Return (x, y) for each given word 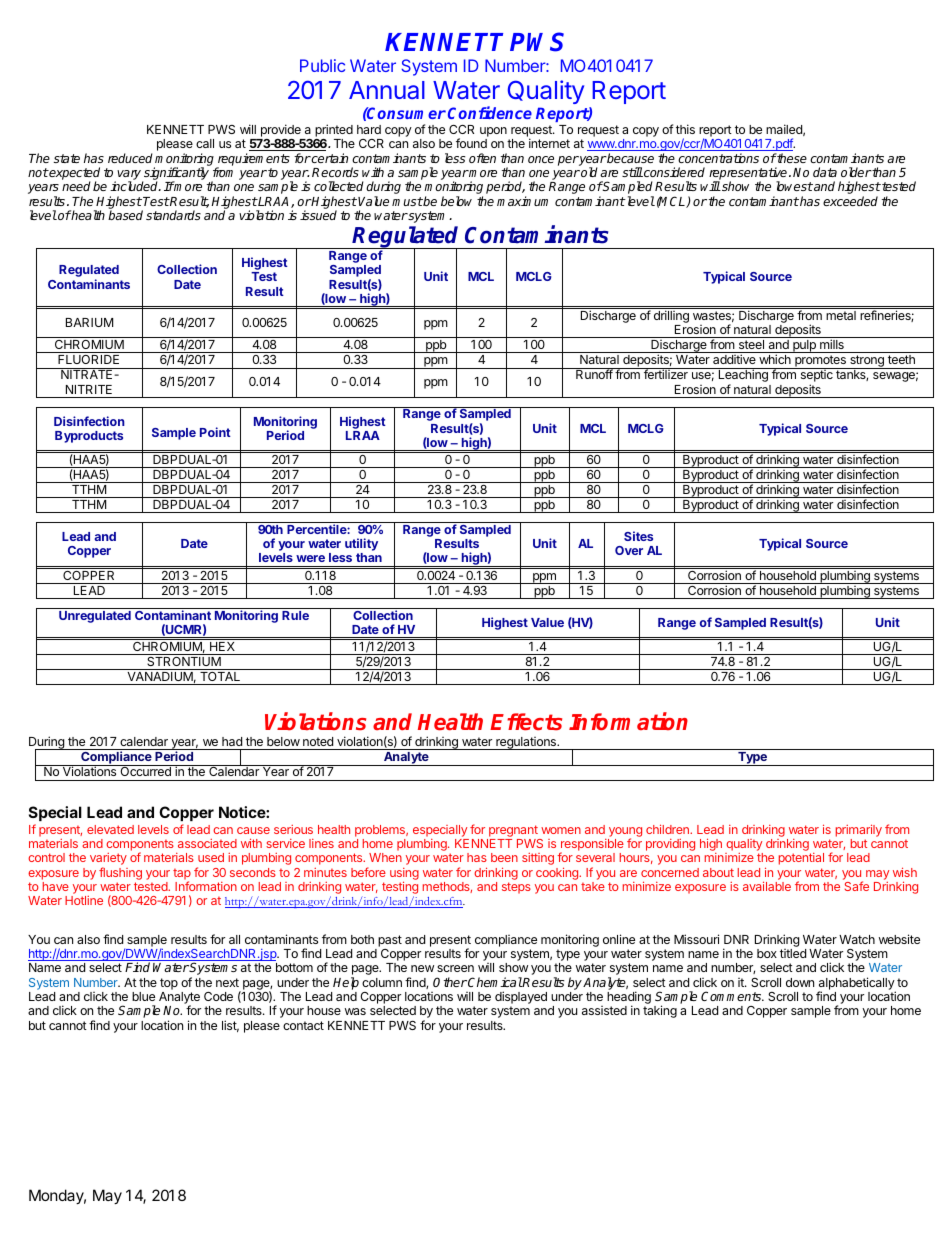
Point (215, 432)
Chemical (494, 982)
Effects (526, 722)
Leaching (743, 376)
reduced (130, 158)
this (685, 129)
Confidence (490, 112)
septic (816, 376)
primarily (859, 830)
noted (318, 741)
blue (143, 996)
